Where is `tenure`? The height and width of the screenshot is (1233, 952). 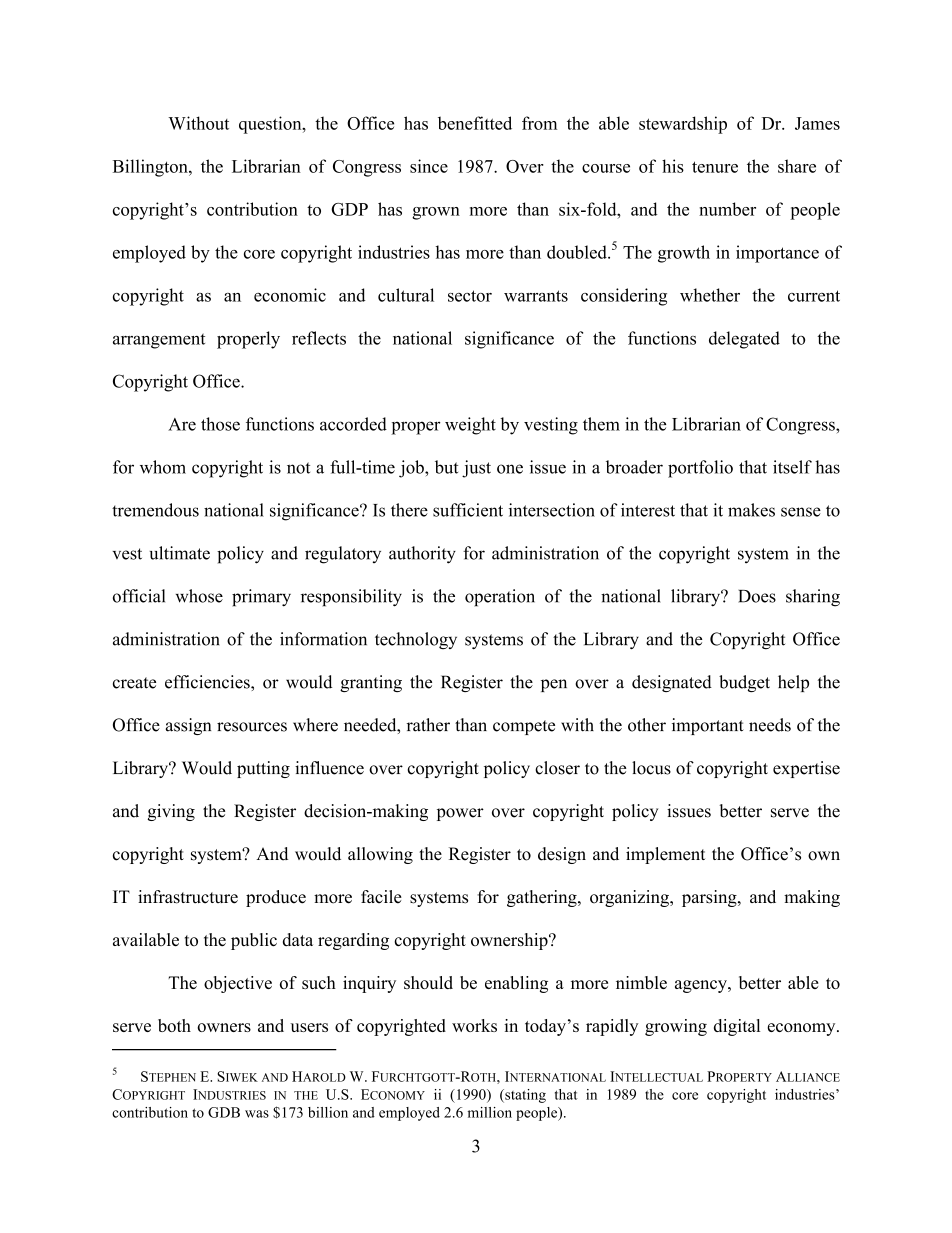
tenure is located at coordinates (715, 167).
